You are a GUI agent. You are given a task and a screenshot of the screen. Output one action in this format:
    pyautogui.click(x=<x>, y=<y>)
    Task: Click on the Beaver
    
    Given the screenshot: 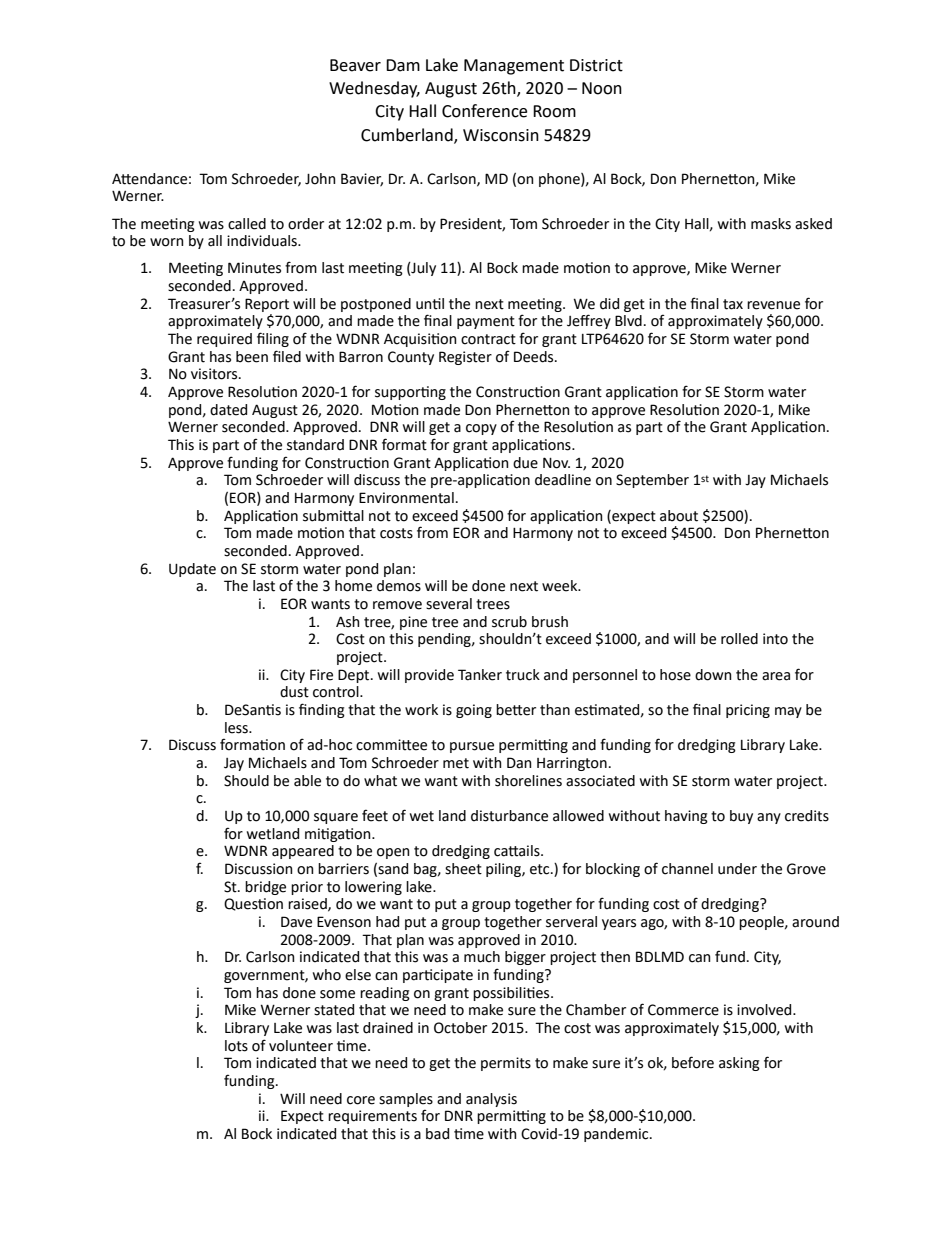 What is the action you would take?
    pyautogui.click(x=355, y=65)
